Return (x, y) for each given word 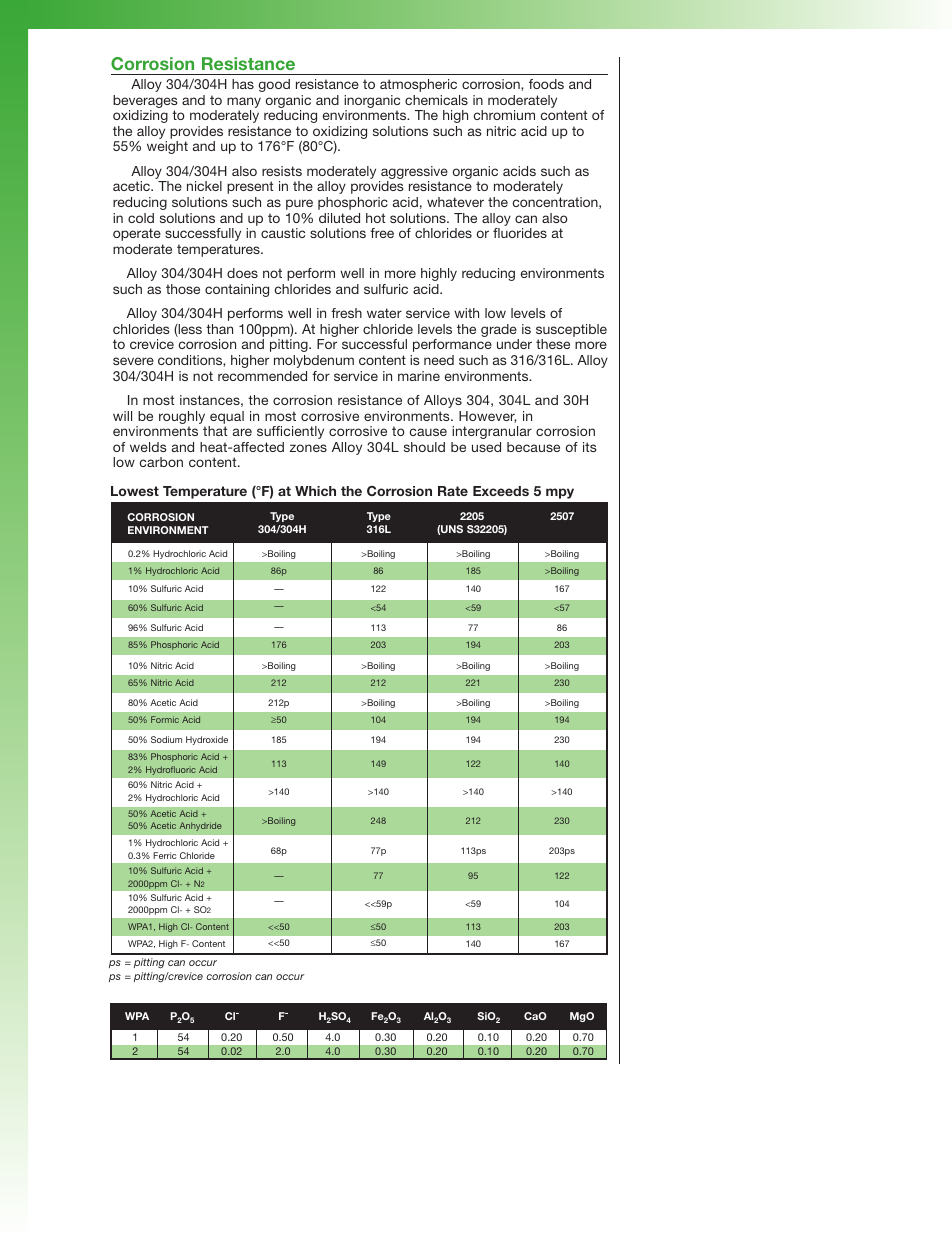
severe (133, 361)
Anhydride (200, 826)
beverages (145, 101)
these (553, 344)
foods (546, 84)
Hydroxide (207, 740)
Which (315, 491)
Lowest (135, 491)
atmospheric (418, 85)
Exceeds (501, 491)
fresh (346, 313)
